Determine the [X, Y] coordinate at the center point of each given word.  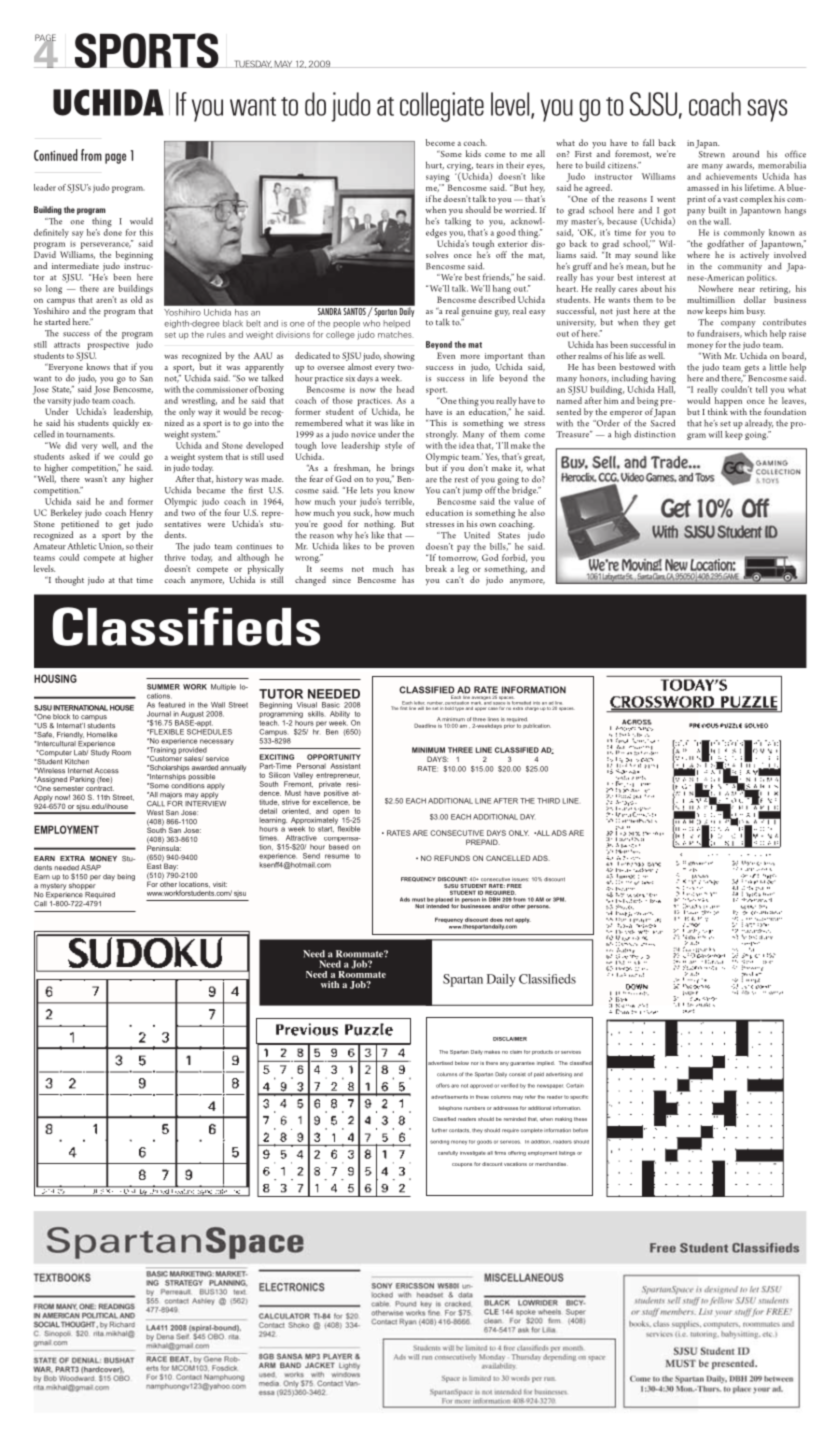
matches [396, 334]
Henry [141, 515]
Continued [56, 155]
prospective [108, 346]
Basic [331, 705]
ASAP [91, 868]
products [542, 1052]
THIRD [548, 801]
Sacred [663, 422]
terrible [399, 502]
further [439, 1130]
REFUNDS [452, 858]
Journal [159, 714]
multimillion [711, 299]
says [767, 110]
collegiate [442, 107]
